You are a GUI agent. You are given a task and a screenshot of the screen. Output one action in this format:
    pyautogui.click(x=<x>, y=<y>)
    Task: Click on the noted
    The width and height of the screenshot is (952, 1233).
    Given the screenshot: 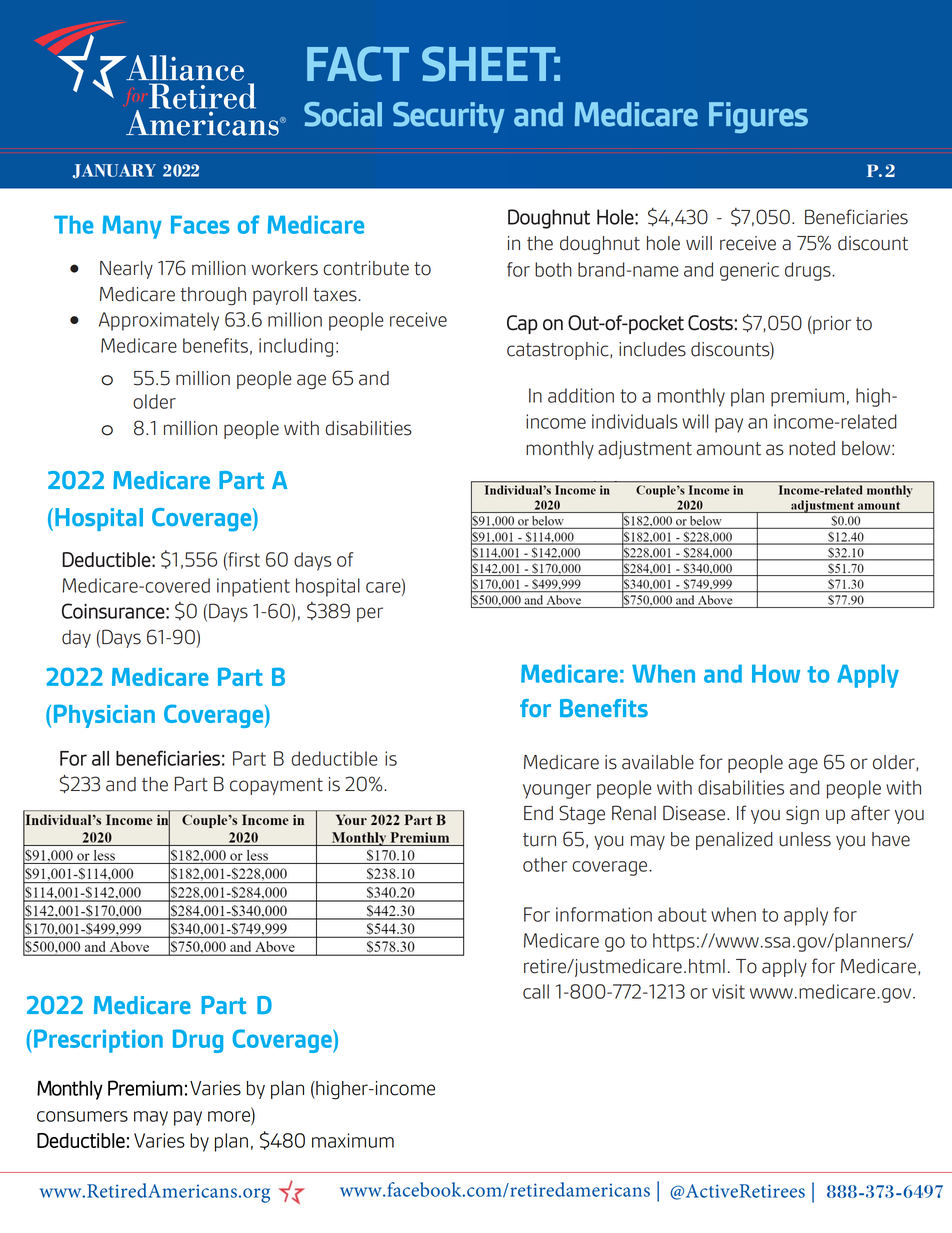 What is the action you would take?
    pyautogui.click(x=812, y=448)
